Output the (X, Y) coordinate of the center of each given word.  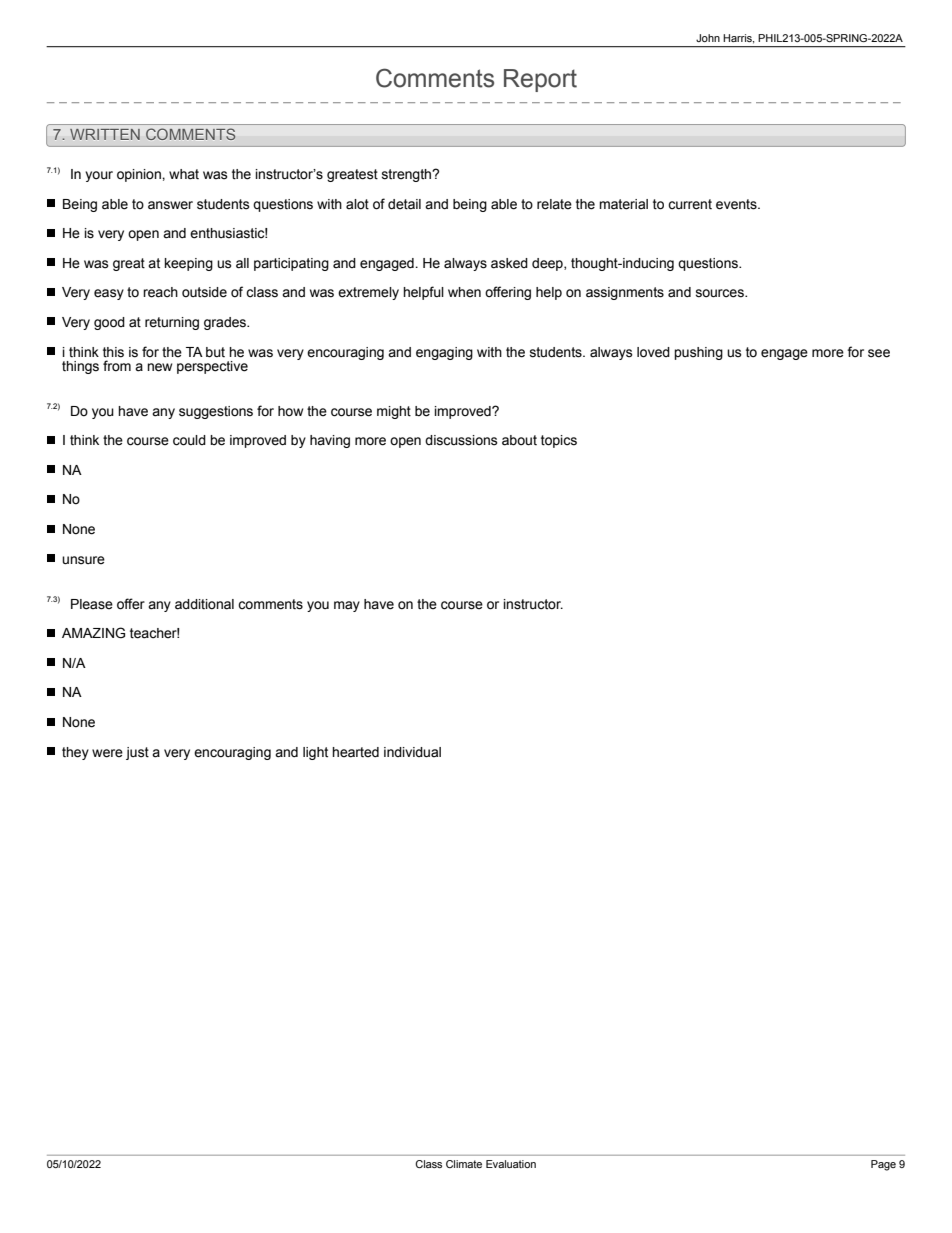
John (708, 38)
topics (559, 441)
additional (204, 604)
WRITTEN (105, 134)
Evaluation (511, 1164)
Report (540, 80)
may (347, 606)
